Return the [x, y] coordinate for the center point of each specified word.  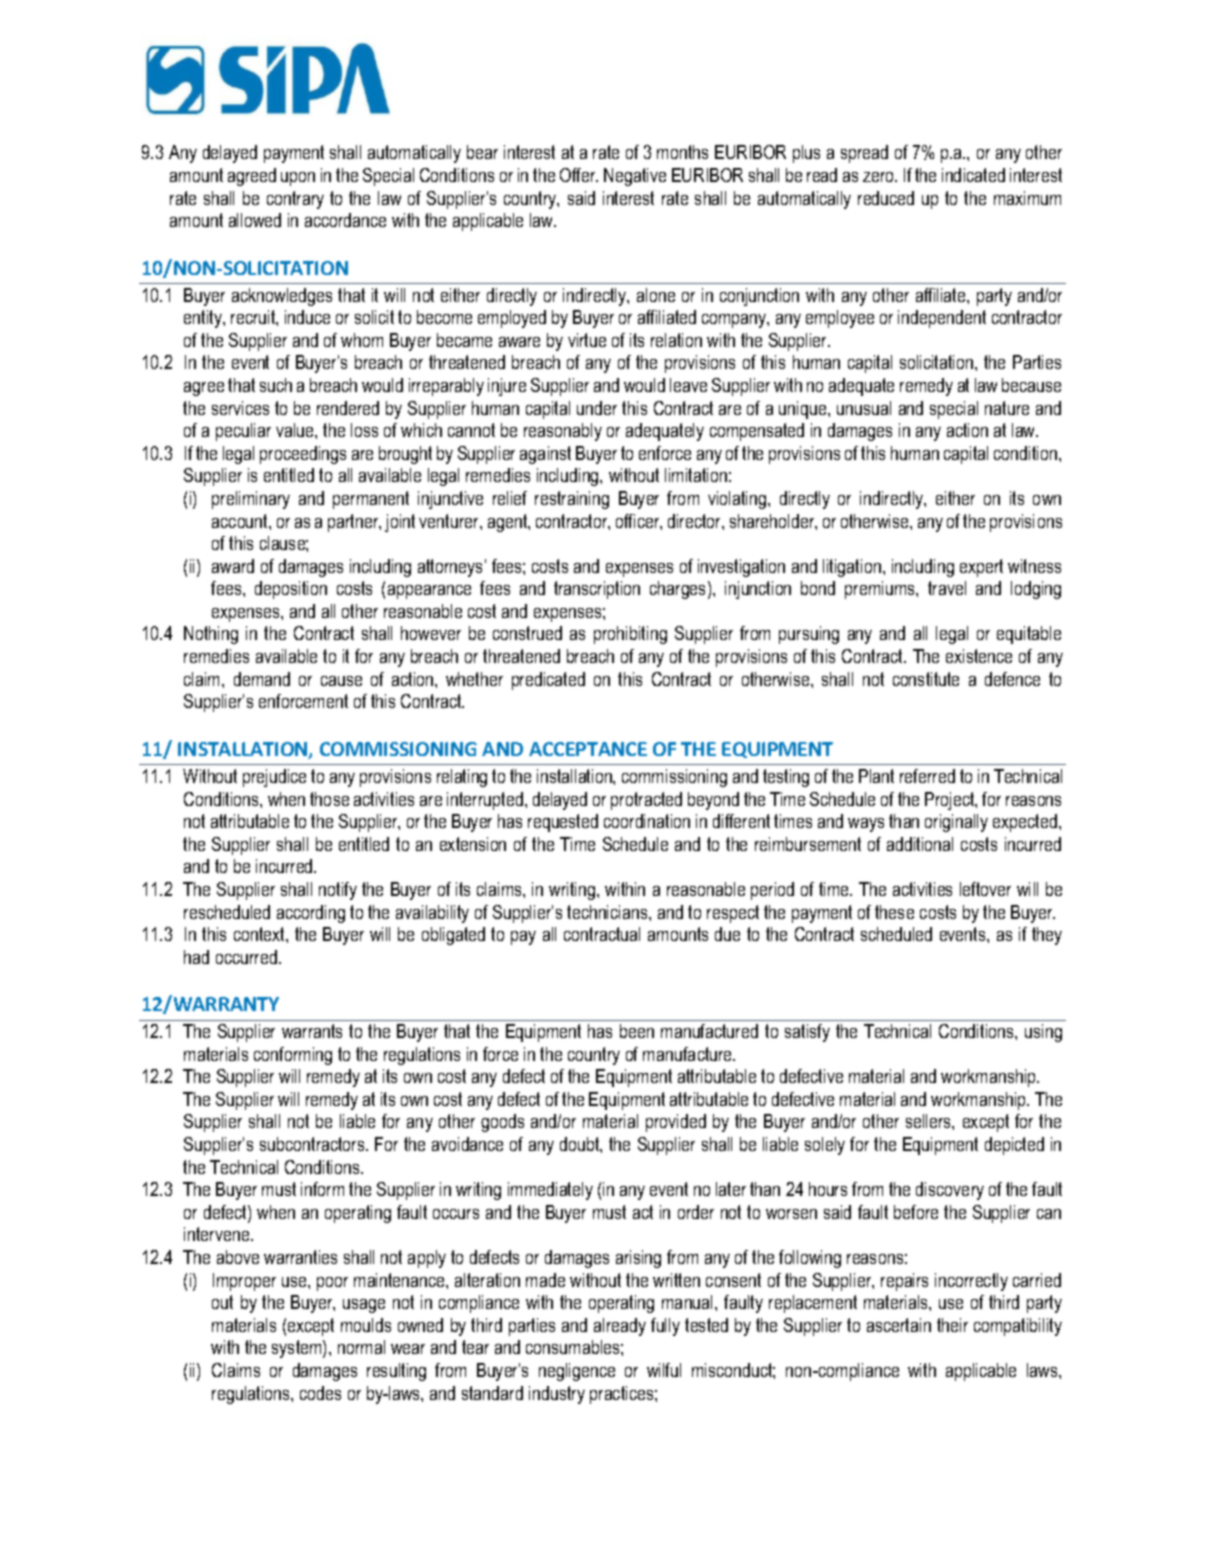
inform [322, 1189]
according [311, 914]
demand [262, 679]
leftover [985, 889]
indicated [973, 175]
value [296, 430]
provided [676, 1123]
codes [320, 1393]
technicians [608, 912]
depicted [1014, 1146]
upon [298, 179]
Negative [635, 177]
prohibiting [630, 635]
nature [1007, 408]
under [597, 408]
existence [979, 656]
